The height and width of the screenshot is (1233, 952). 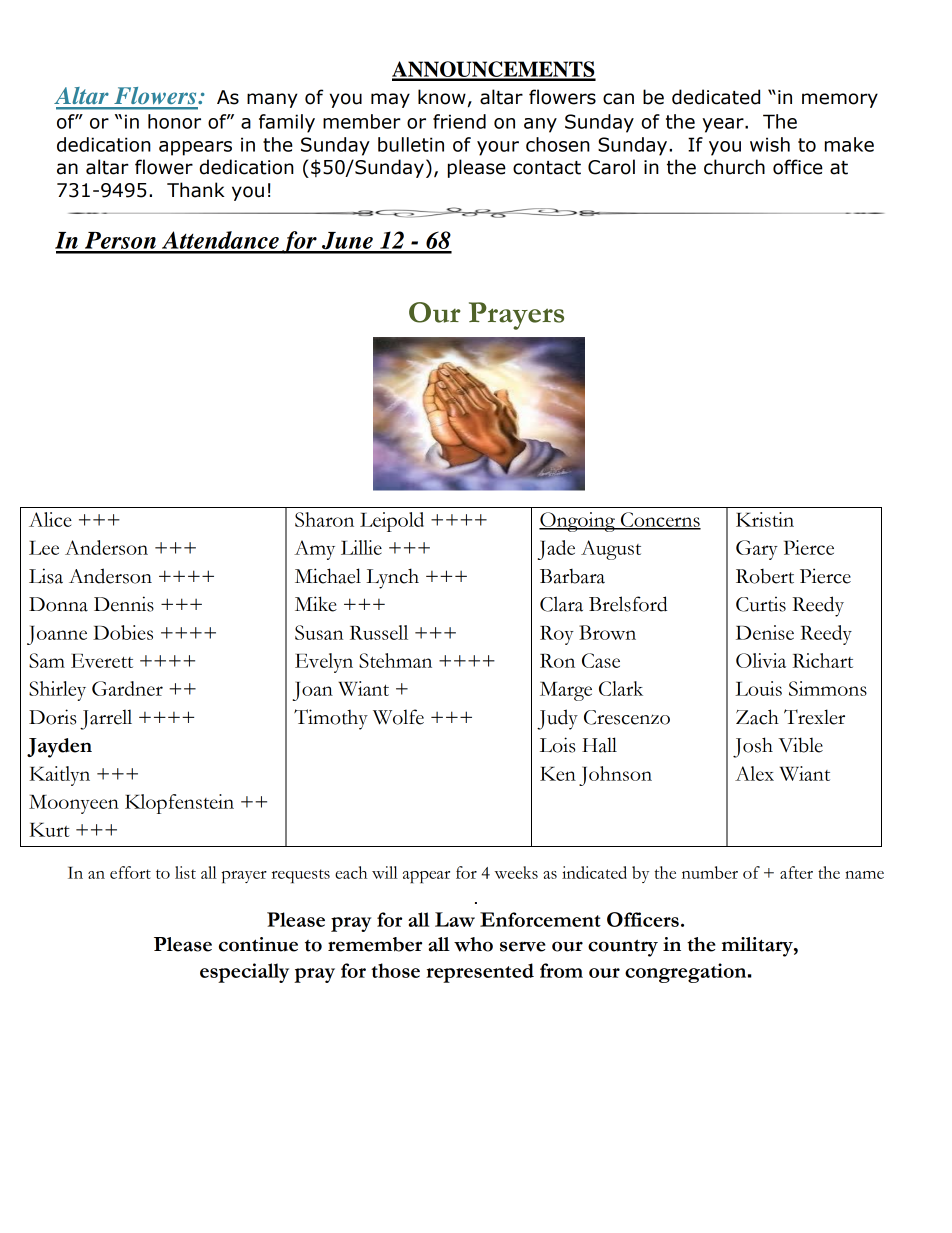 I want to click on Kristin, so click(x=765, y=519).
